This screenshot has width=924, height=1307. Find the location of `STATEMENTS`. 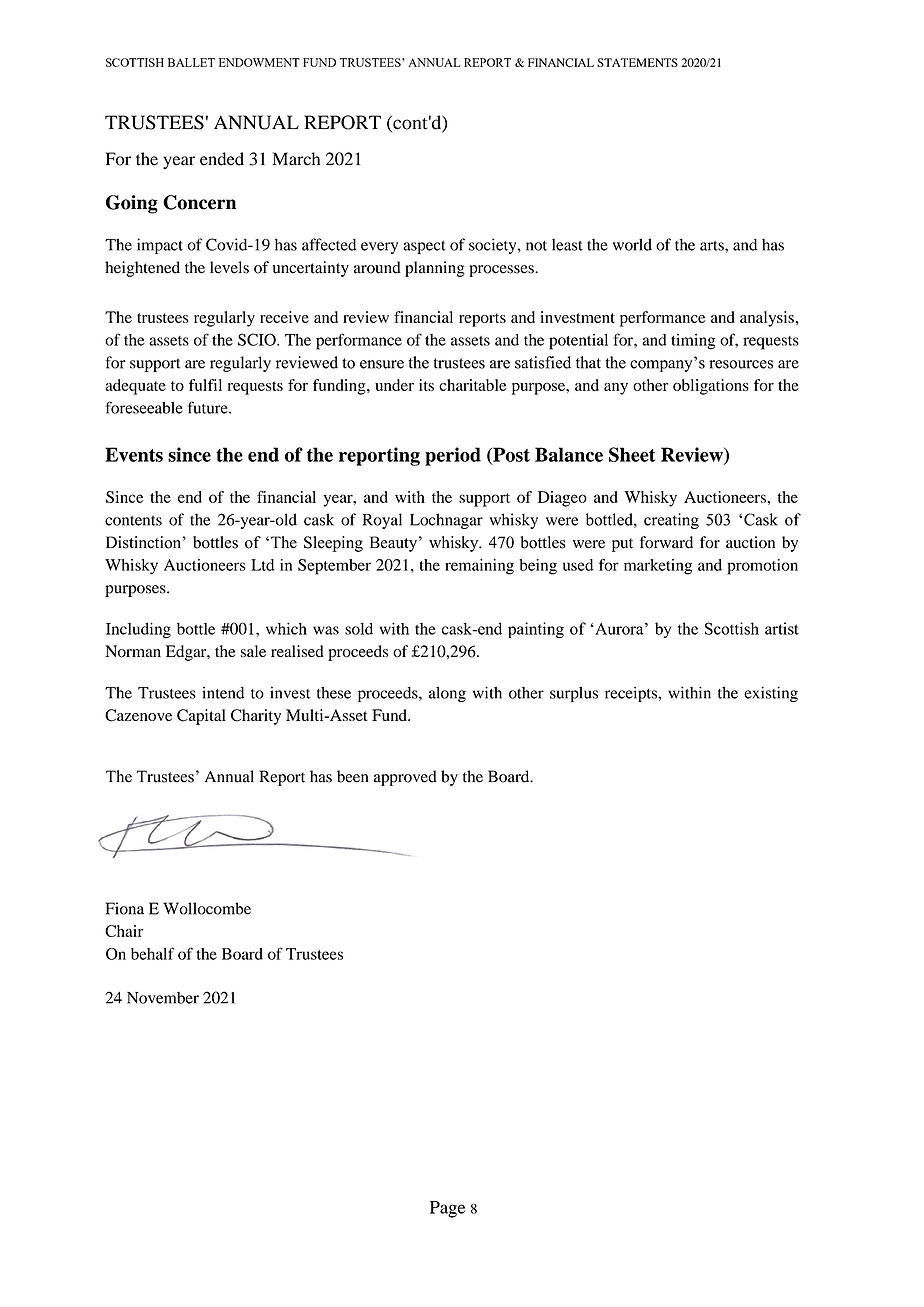

STATEMENTS is located at coordinates (637, 62).
